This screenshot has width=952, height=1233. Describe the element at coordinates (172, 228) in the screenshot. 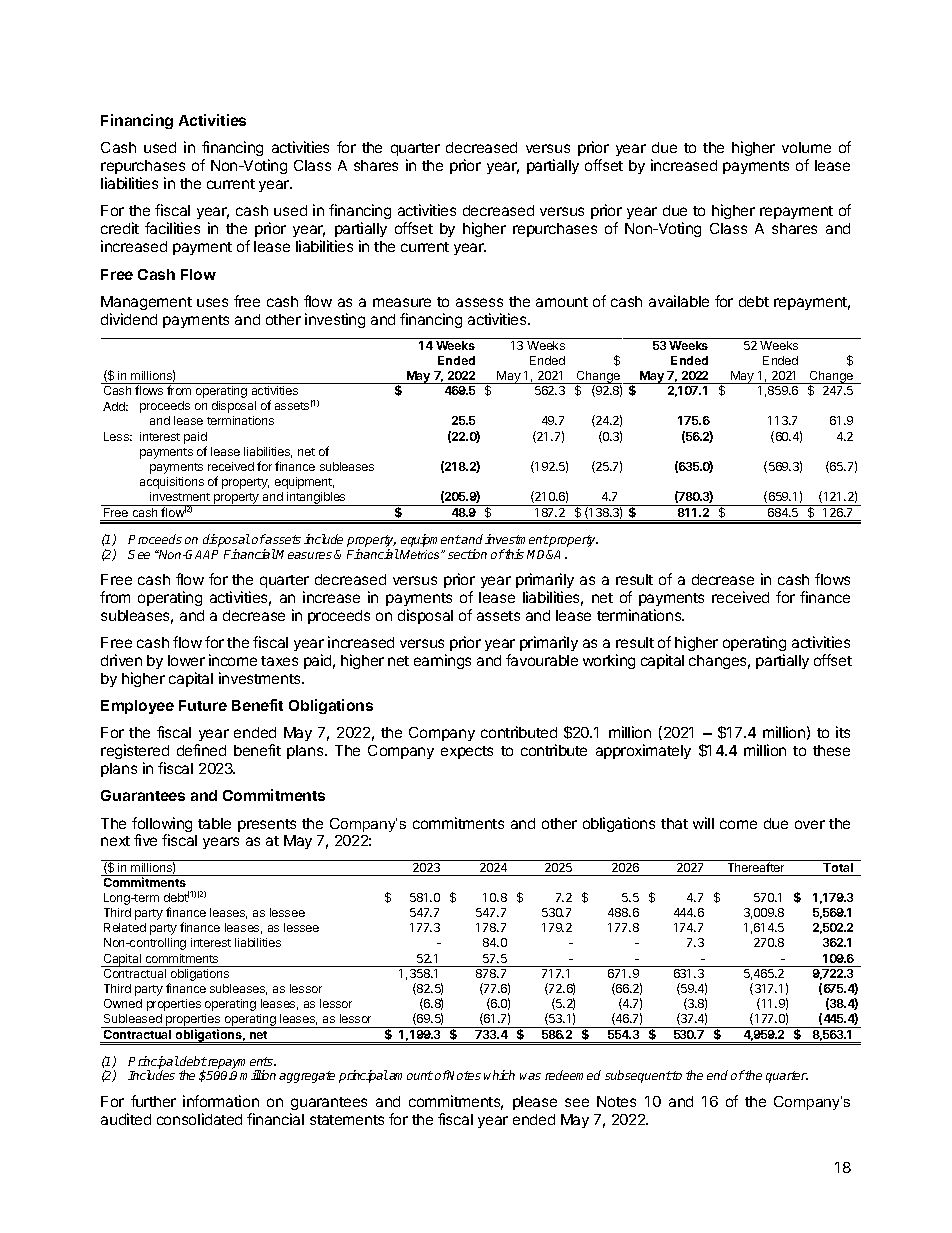

I see `facilities` at that location.
